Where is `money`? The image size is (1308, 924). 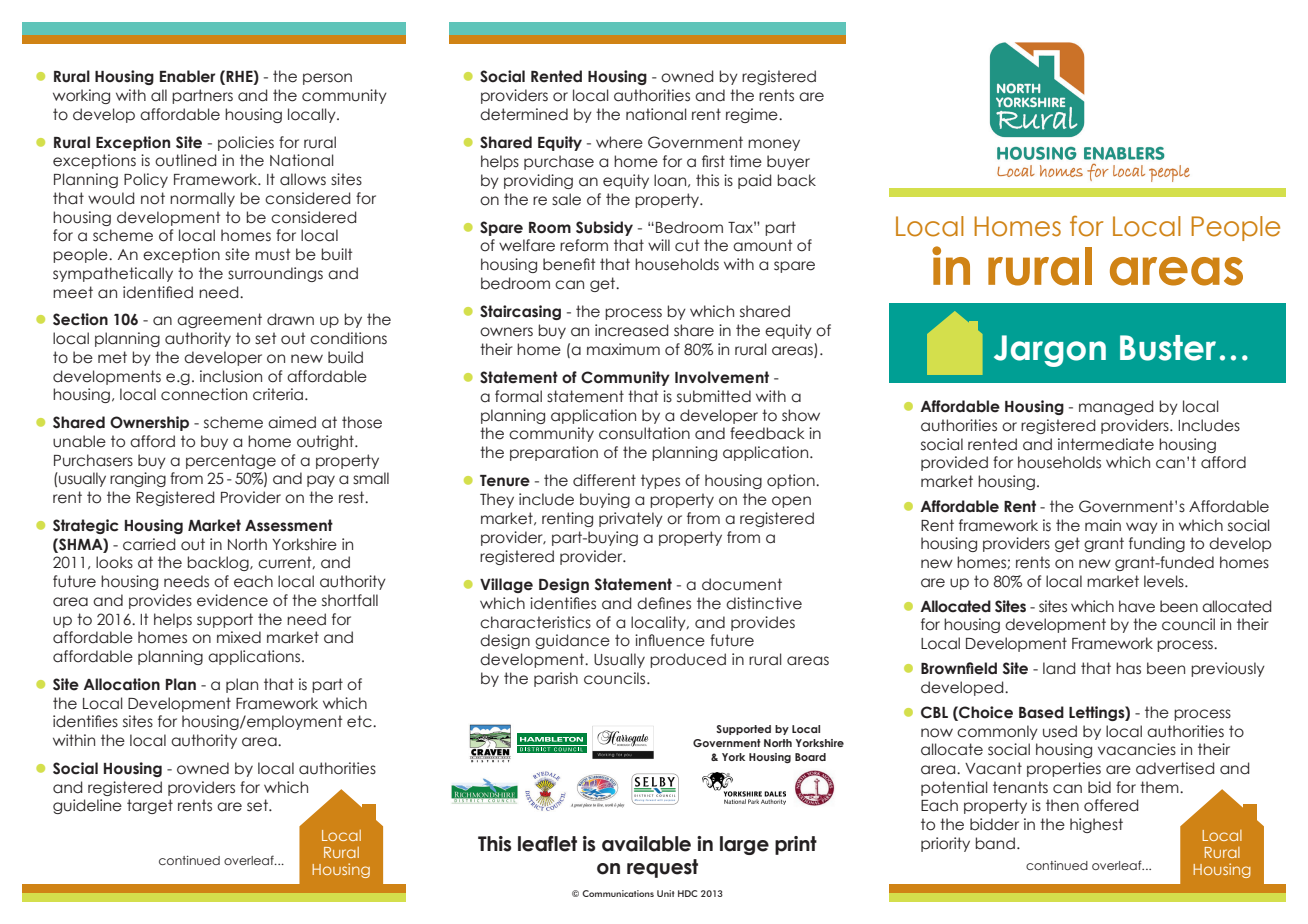 money is located at coordinates (774, 145).
